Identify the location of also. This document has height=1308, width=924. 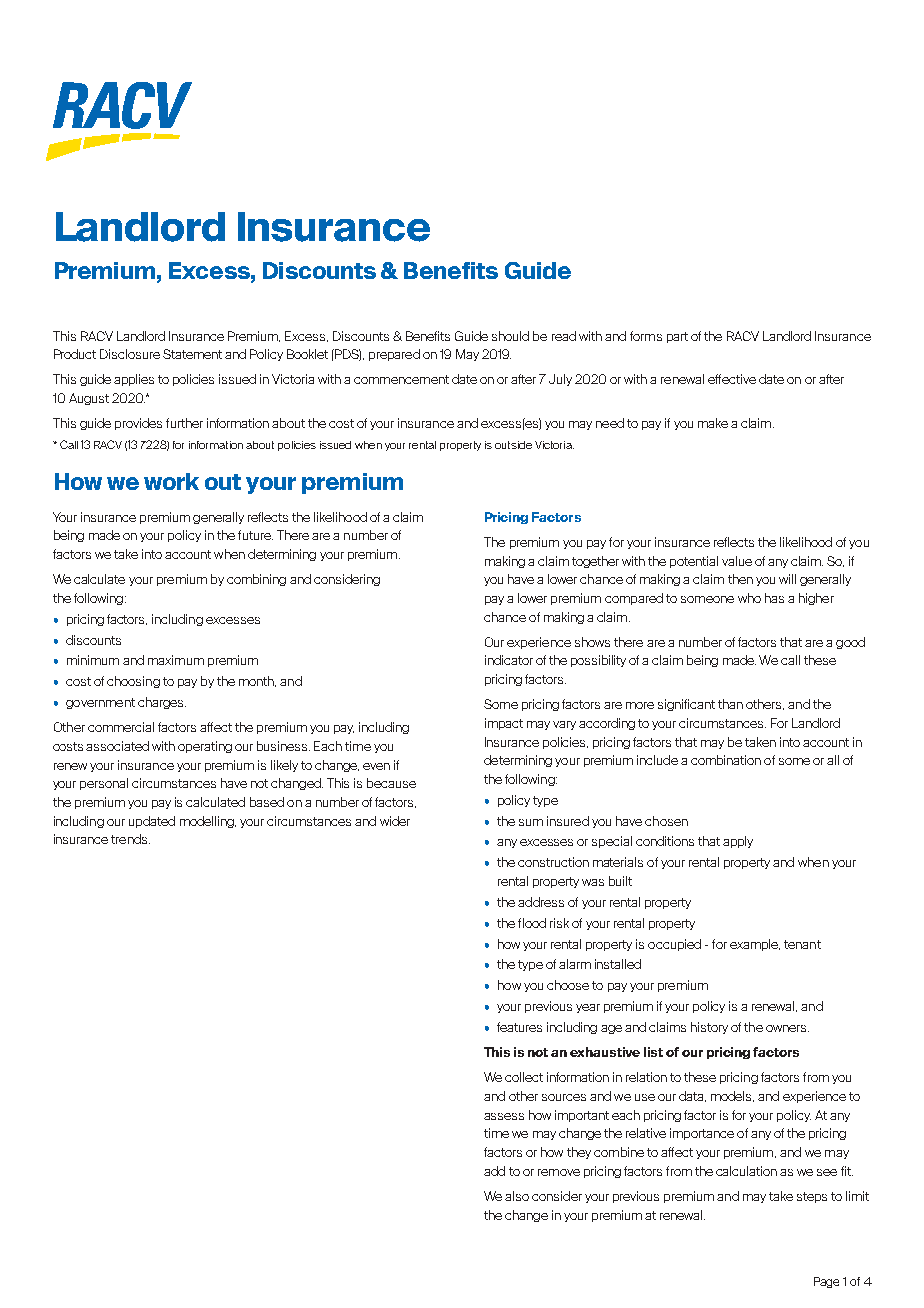
(517, 1196).
